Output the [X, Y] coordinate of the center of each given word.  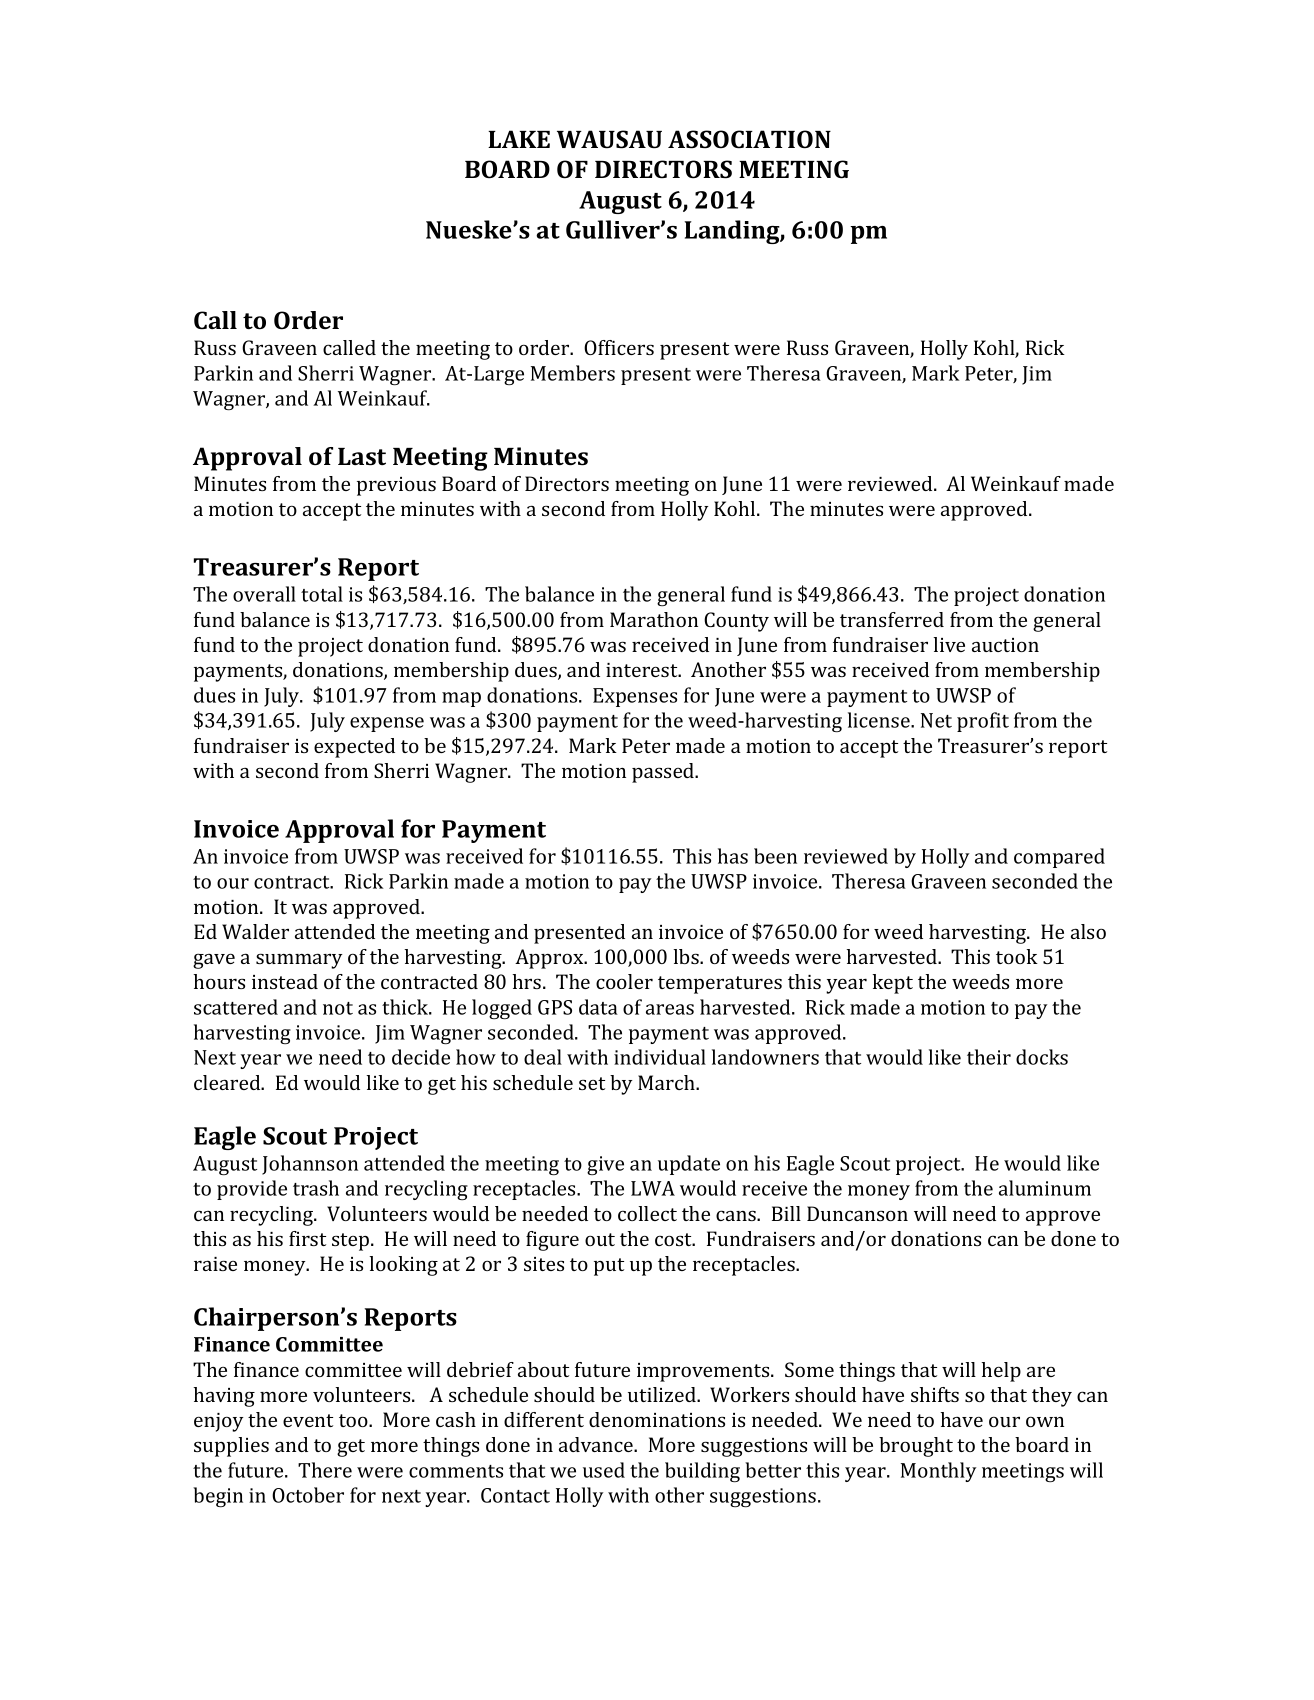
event [308, 1420]
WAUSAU [609, 139]
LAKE [519, 139]
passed [664, 773]
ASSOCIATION [749, 139]
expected [354, 748]
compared [1059, 858]
